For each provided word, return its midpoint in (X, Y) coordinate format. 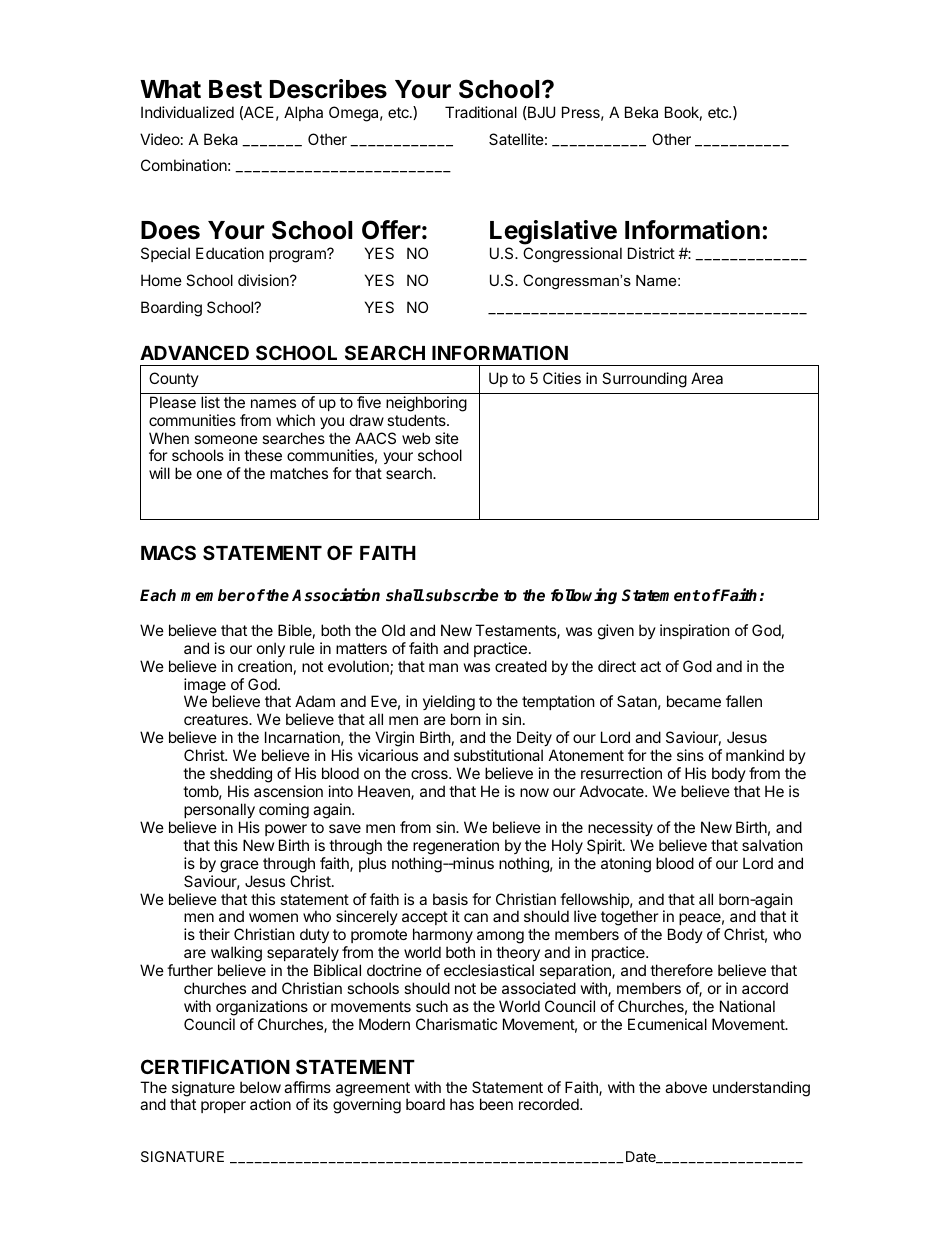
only (271, 649)
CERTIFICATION (215, 1066)
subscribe (462, 595)
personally (219, 810)
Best (235, 89)
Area (707, 378)
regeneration (456, 847)
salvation (772, 845)
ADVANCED (194, 352)
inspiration (695, 631)
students (417, 420)
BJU (540, 112)
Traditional (481, 112)
